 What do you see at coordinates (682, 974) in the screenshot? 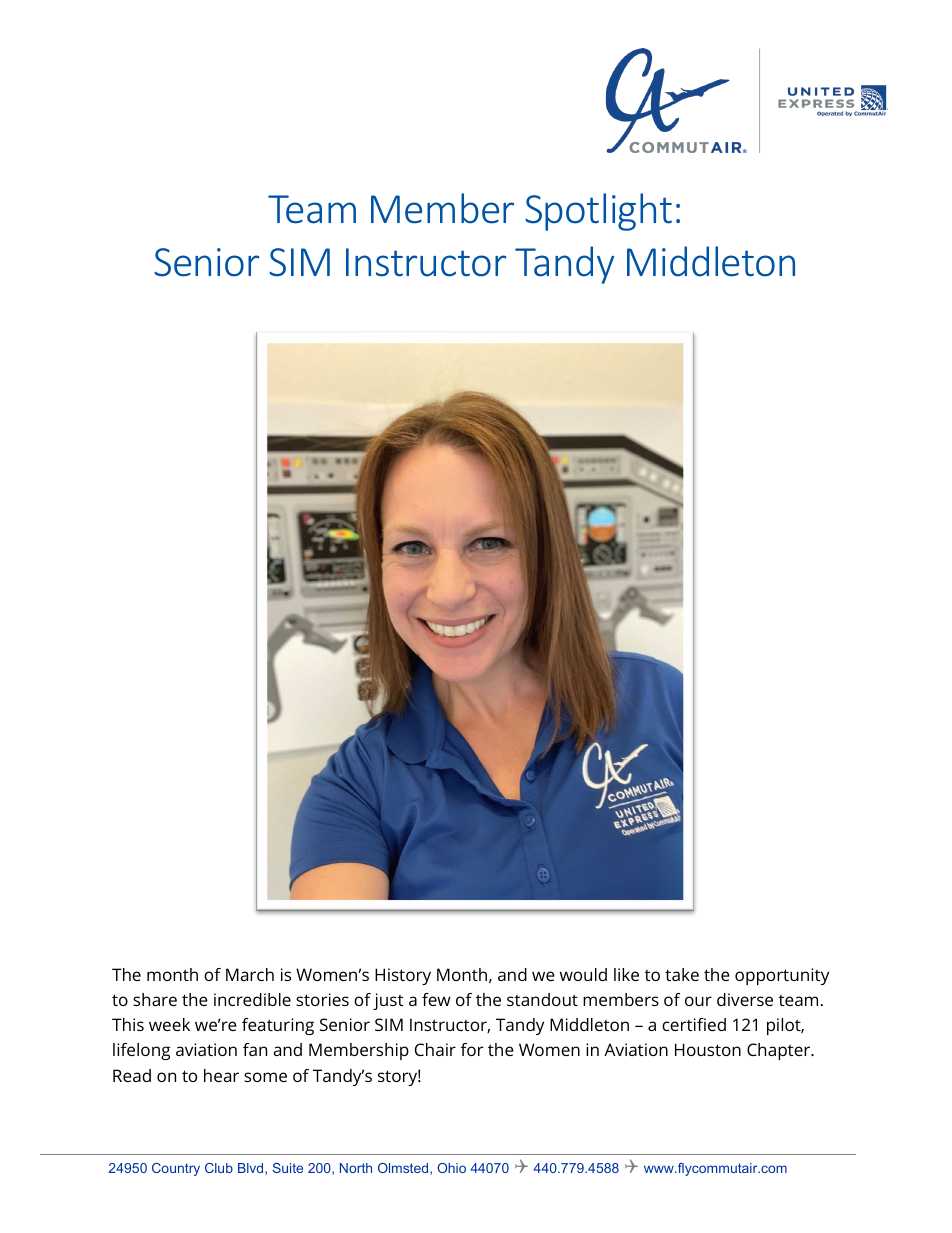
I see `take` at bounding box center [682, 974].
